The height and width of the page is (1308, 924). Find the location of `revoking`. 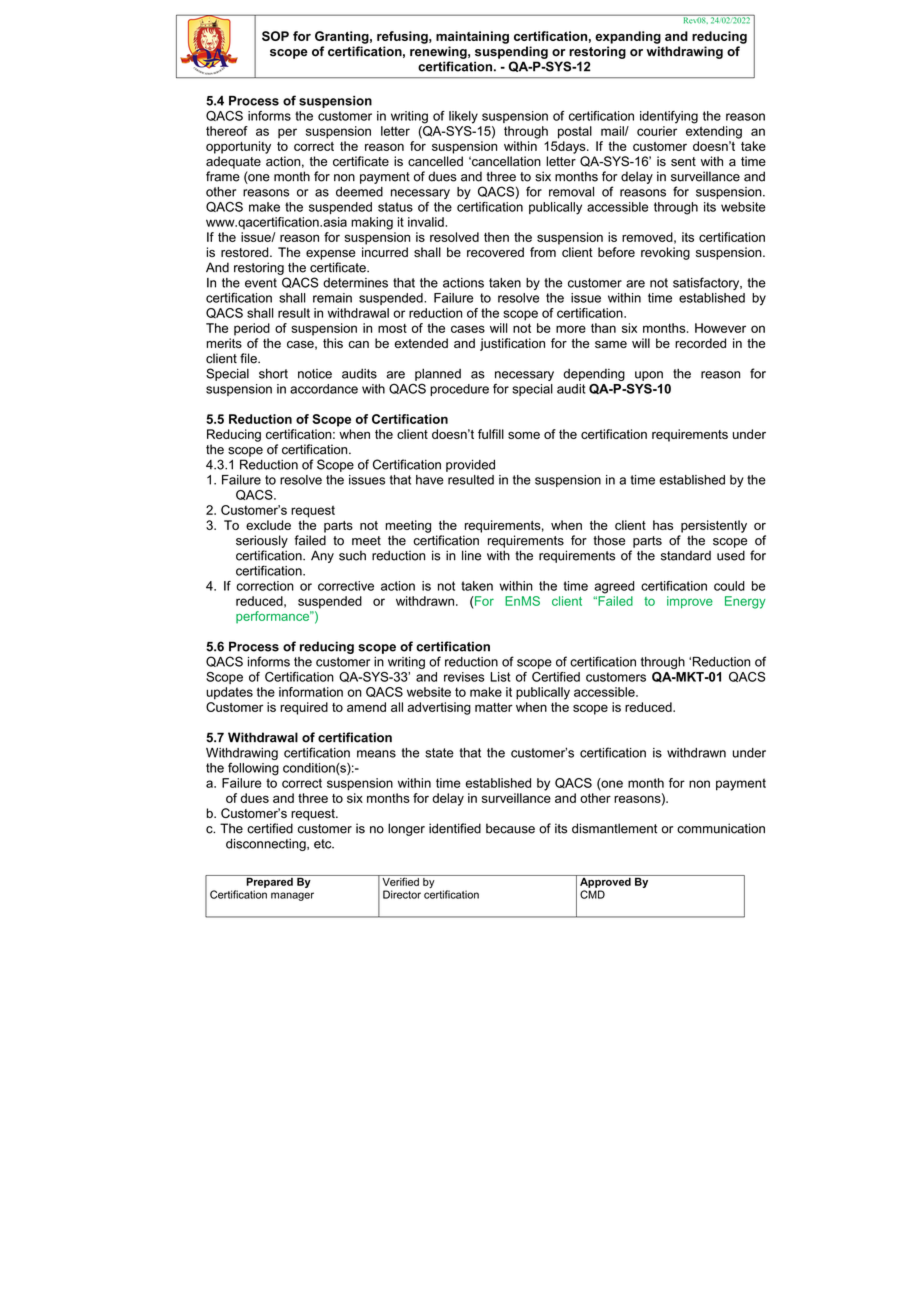

revoking is located at coordinates (665, 253).
